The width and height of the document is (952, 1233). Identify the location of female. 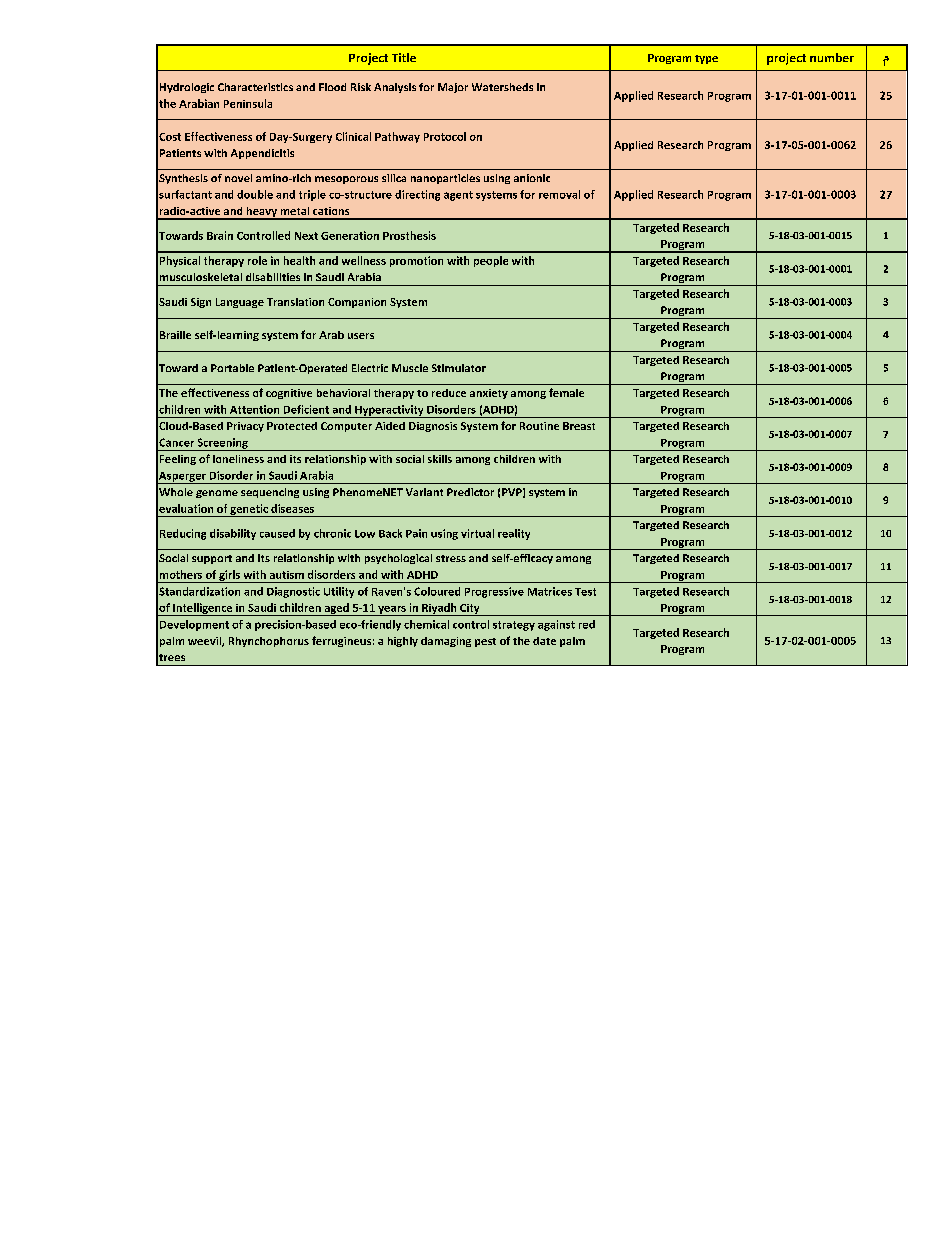
(566, 392).
